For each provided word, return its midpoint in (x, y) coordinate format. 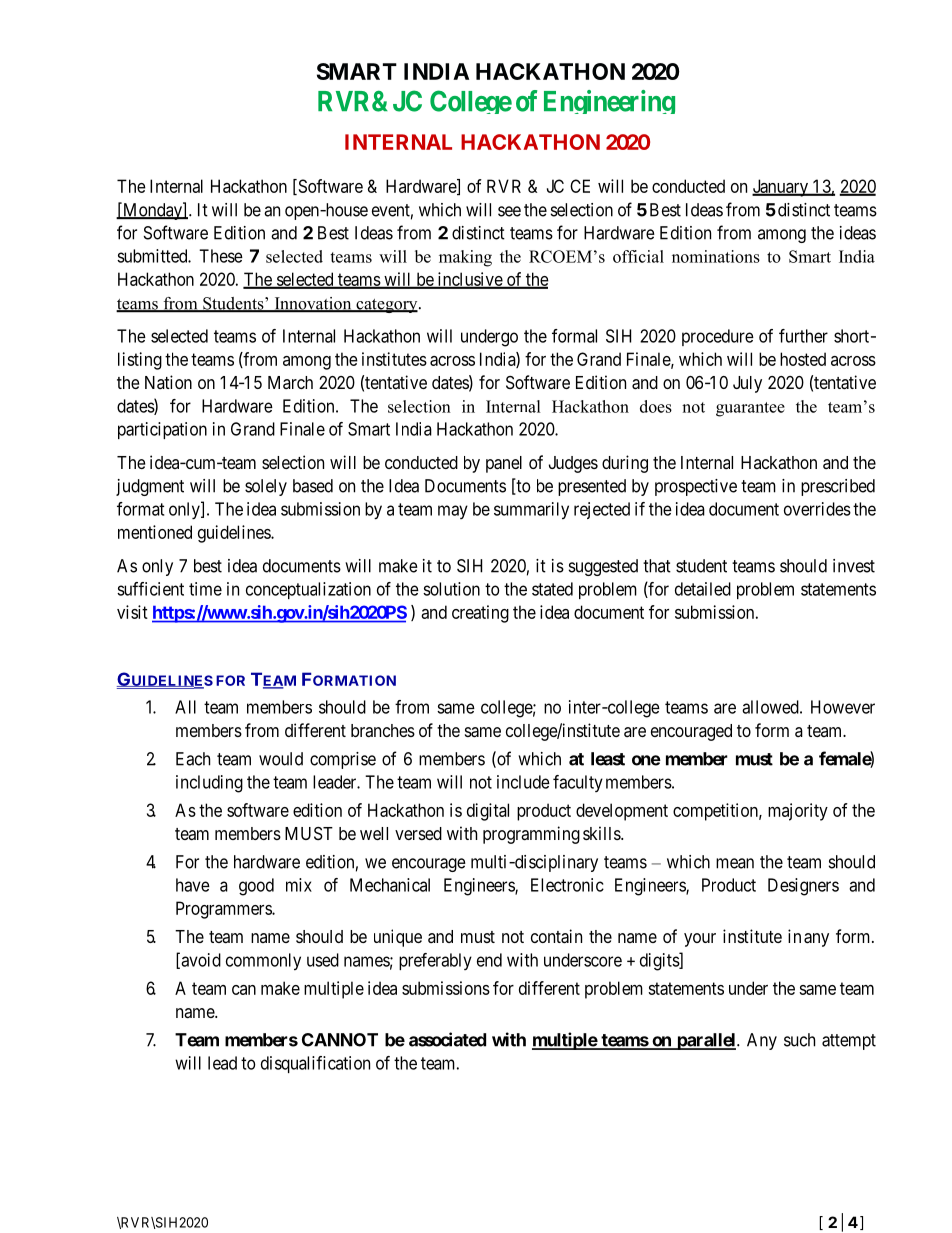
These (221, 256)
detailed (703, 589)
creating (480, 614)
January (781, 188)
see (509, 211)
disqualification (315, 1064)
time (205, 589)
